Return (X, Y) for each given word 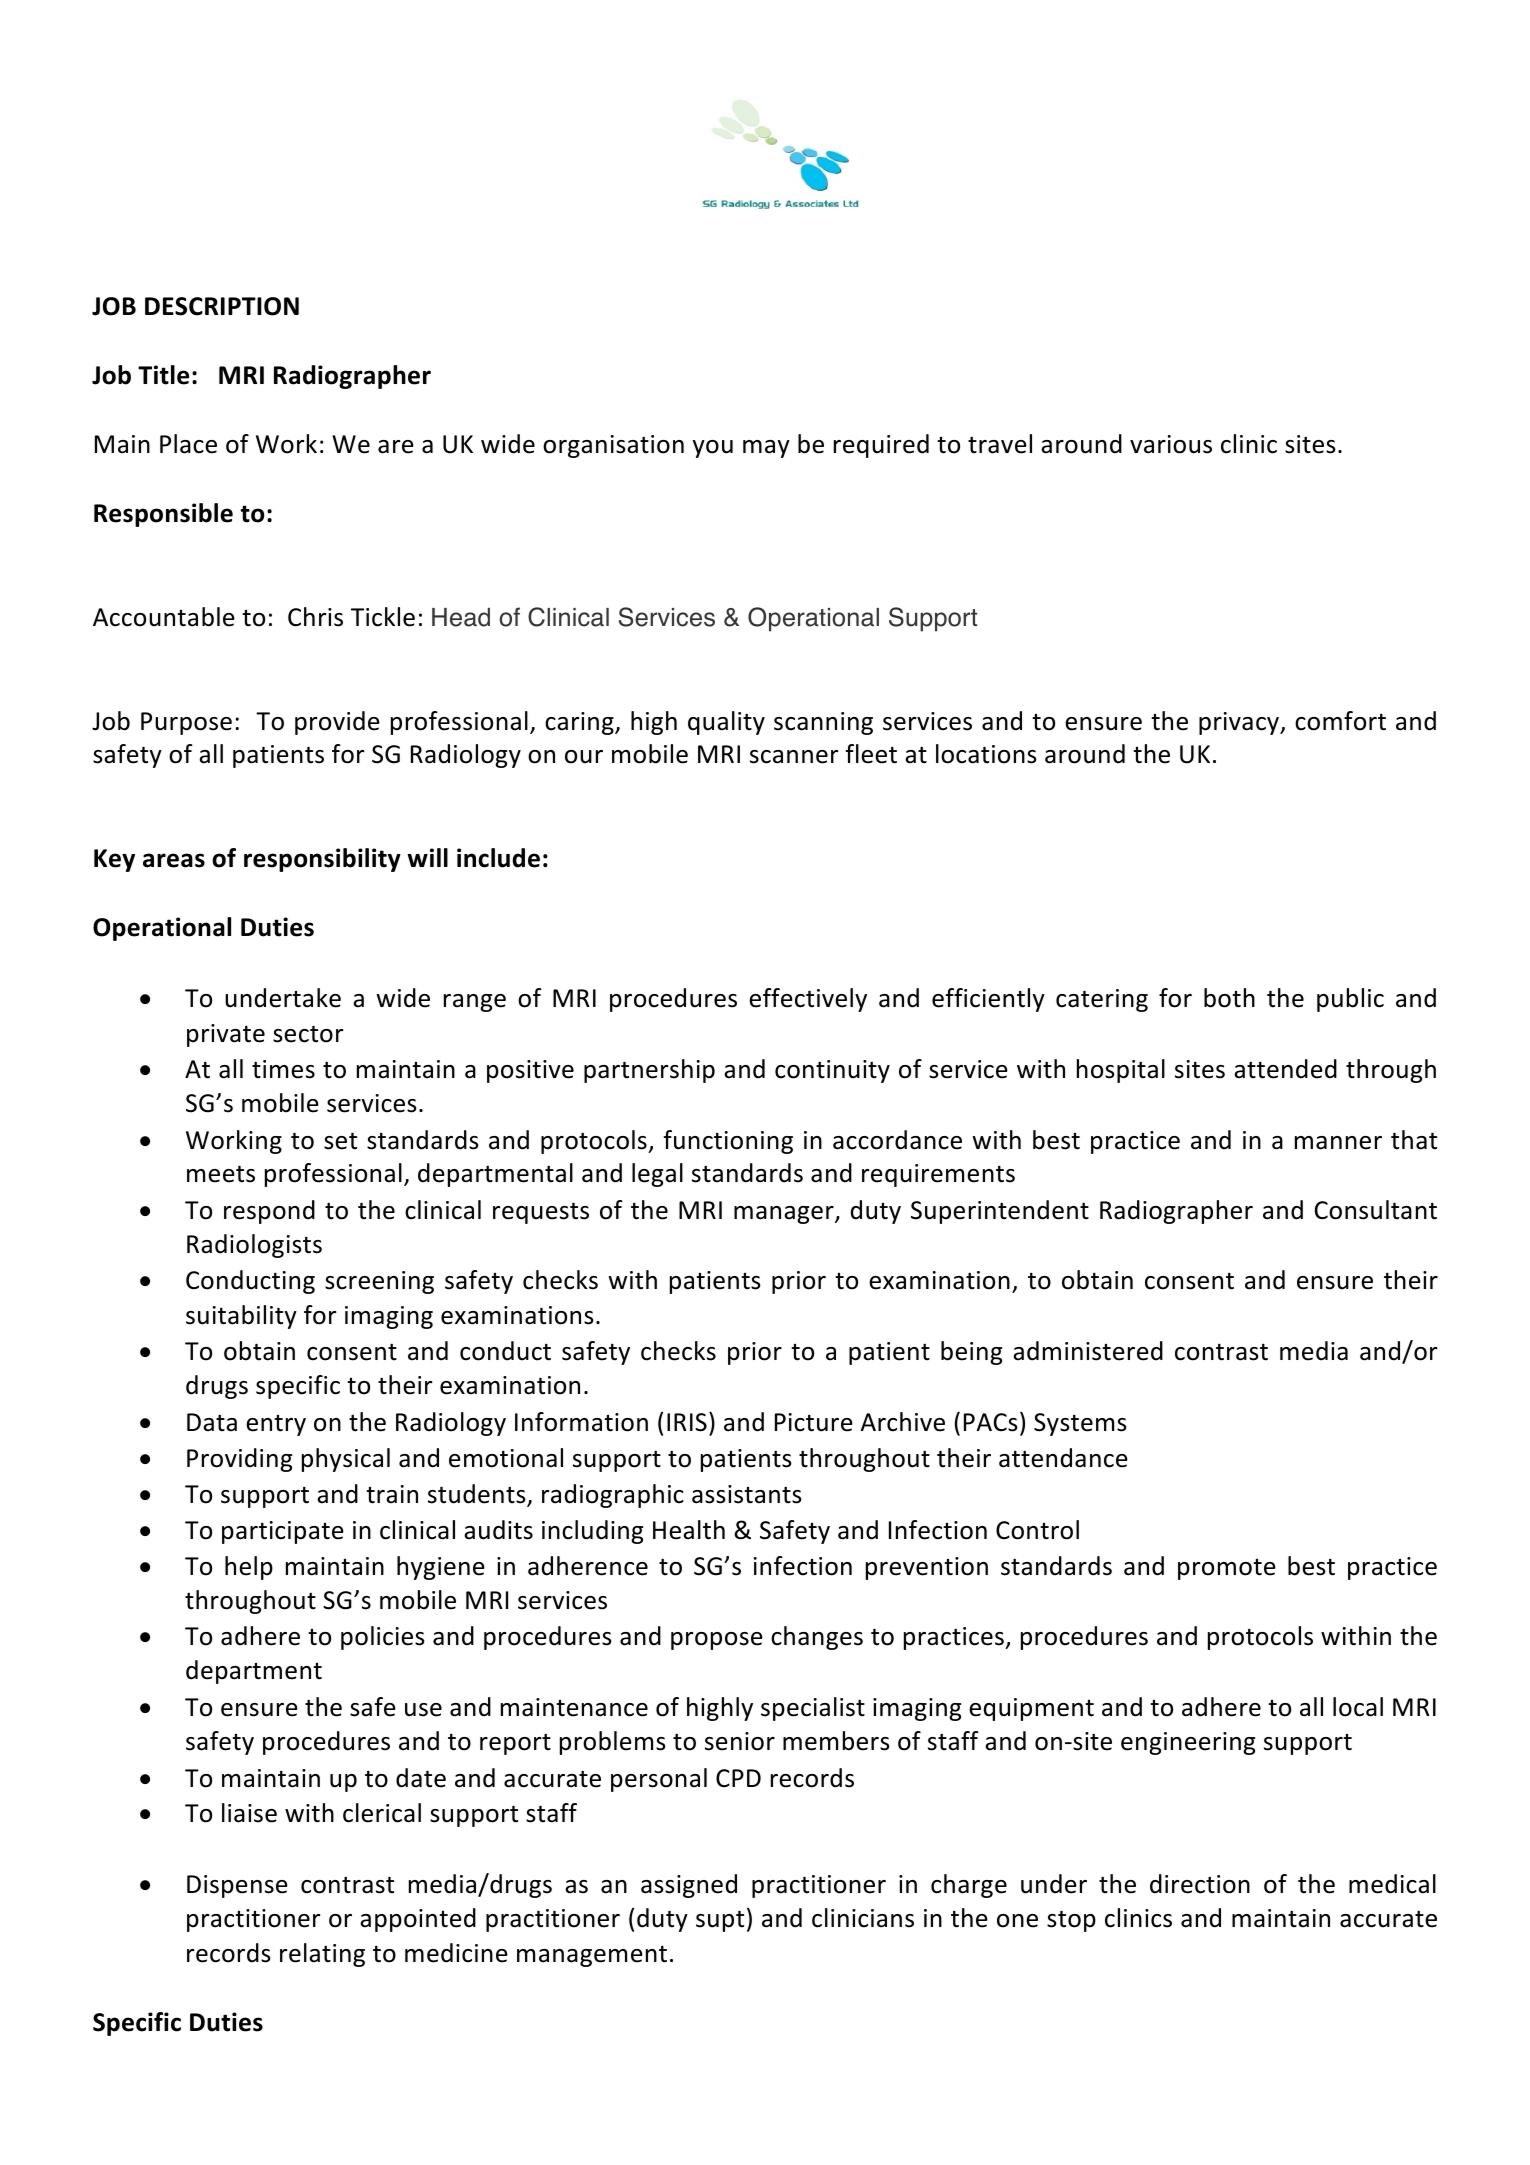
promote (1227, 1569)
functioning (728, 1142)
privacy (1240, 723)
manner (1338, 1143)
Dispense (237, 1886)
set (340, 1141)
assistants (747, 1494)
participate (283, 1532)
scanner (794, 757)
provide (337, 723)
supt (720, 1921)
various (1171, 444)
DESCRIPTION (222, 306)
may (766, 449)
